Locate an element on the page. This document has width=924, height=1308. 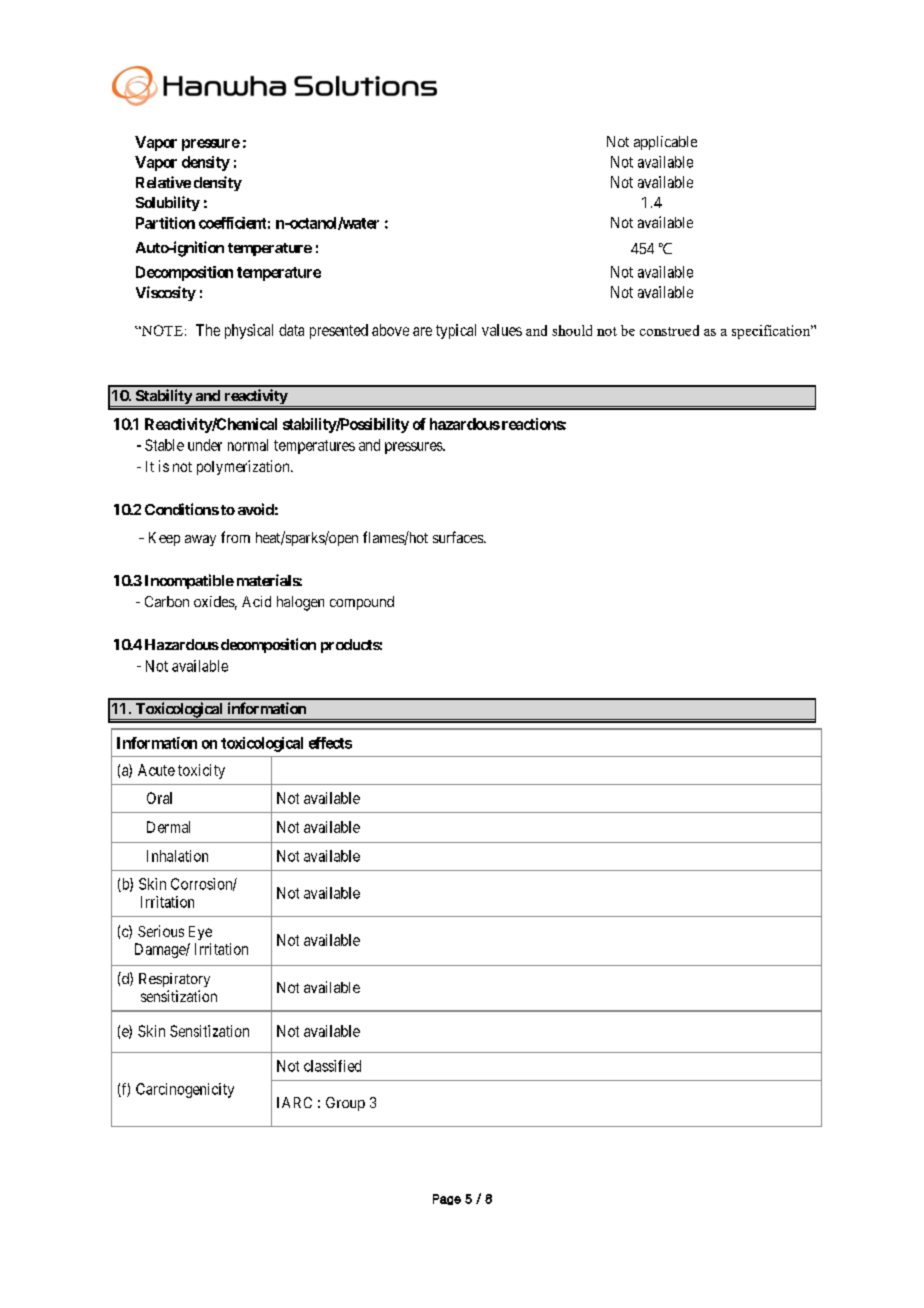
compound is located at coordinates (362, 603).
